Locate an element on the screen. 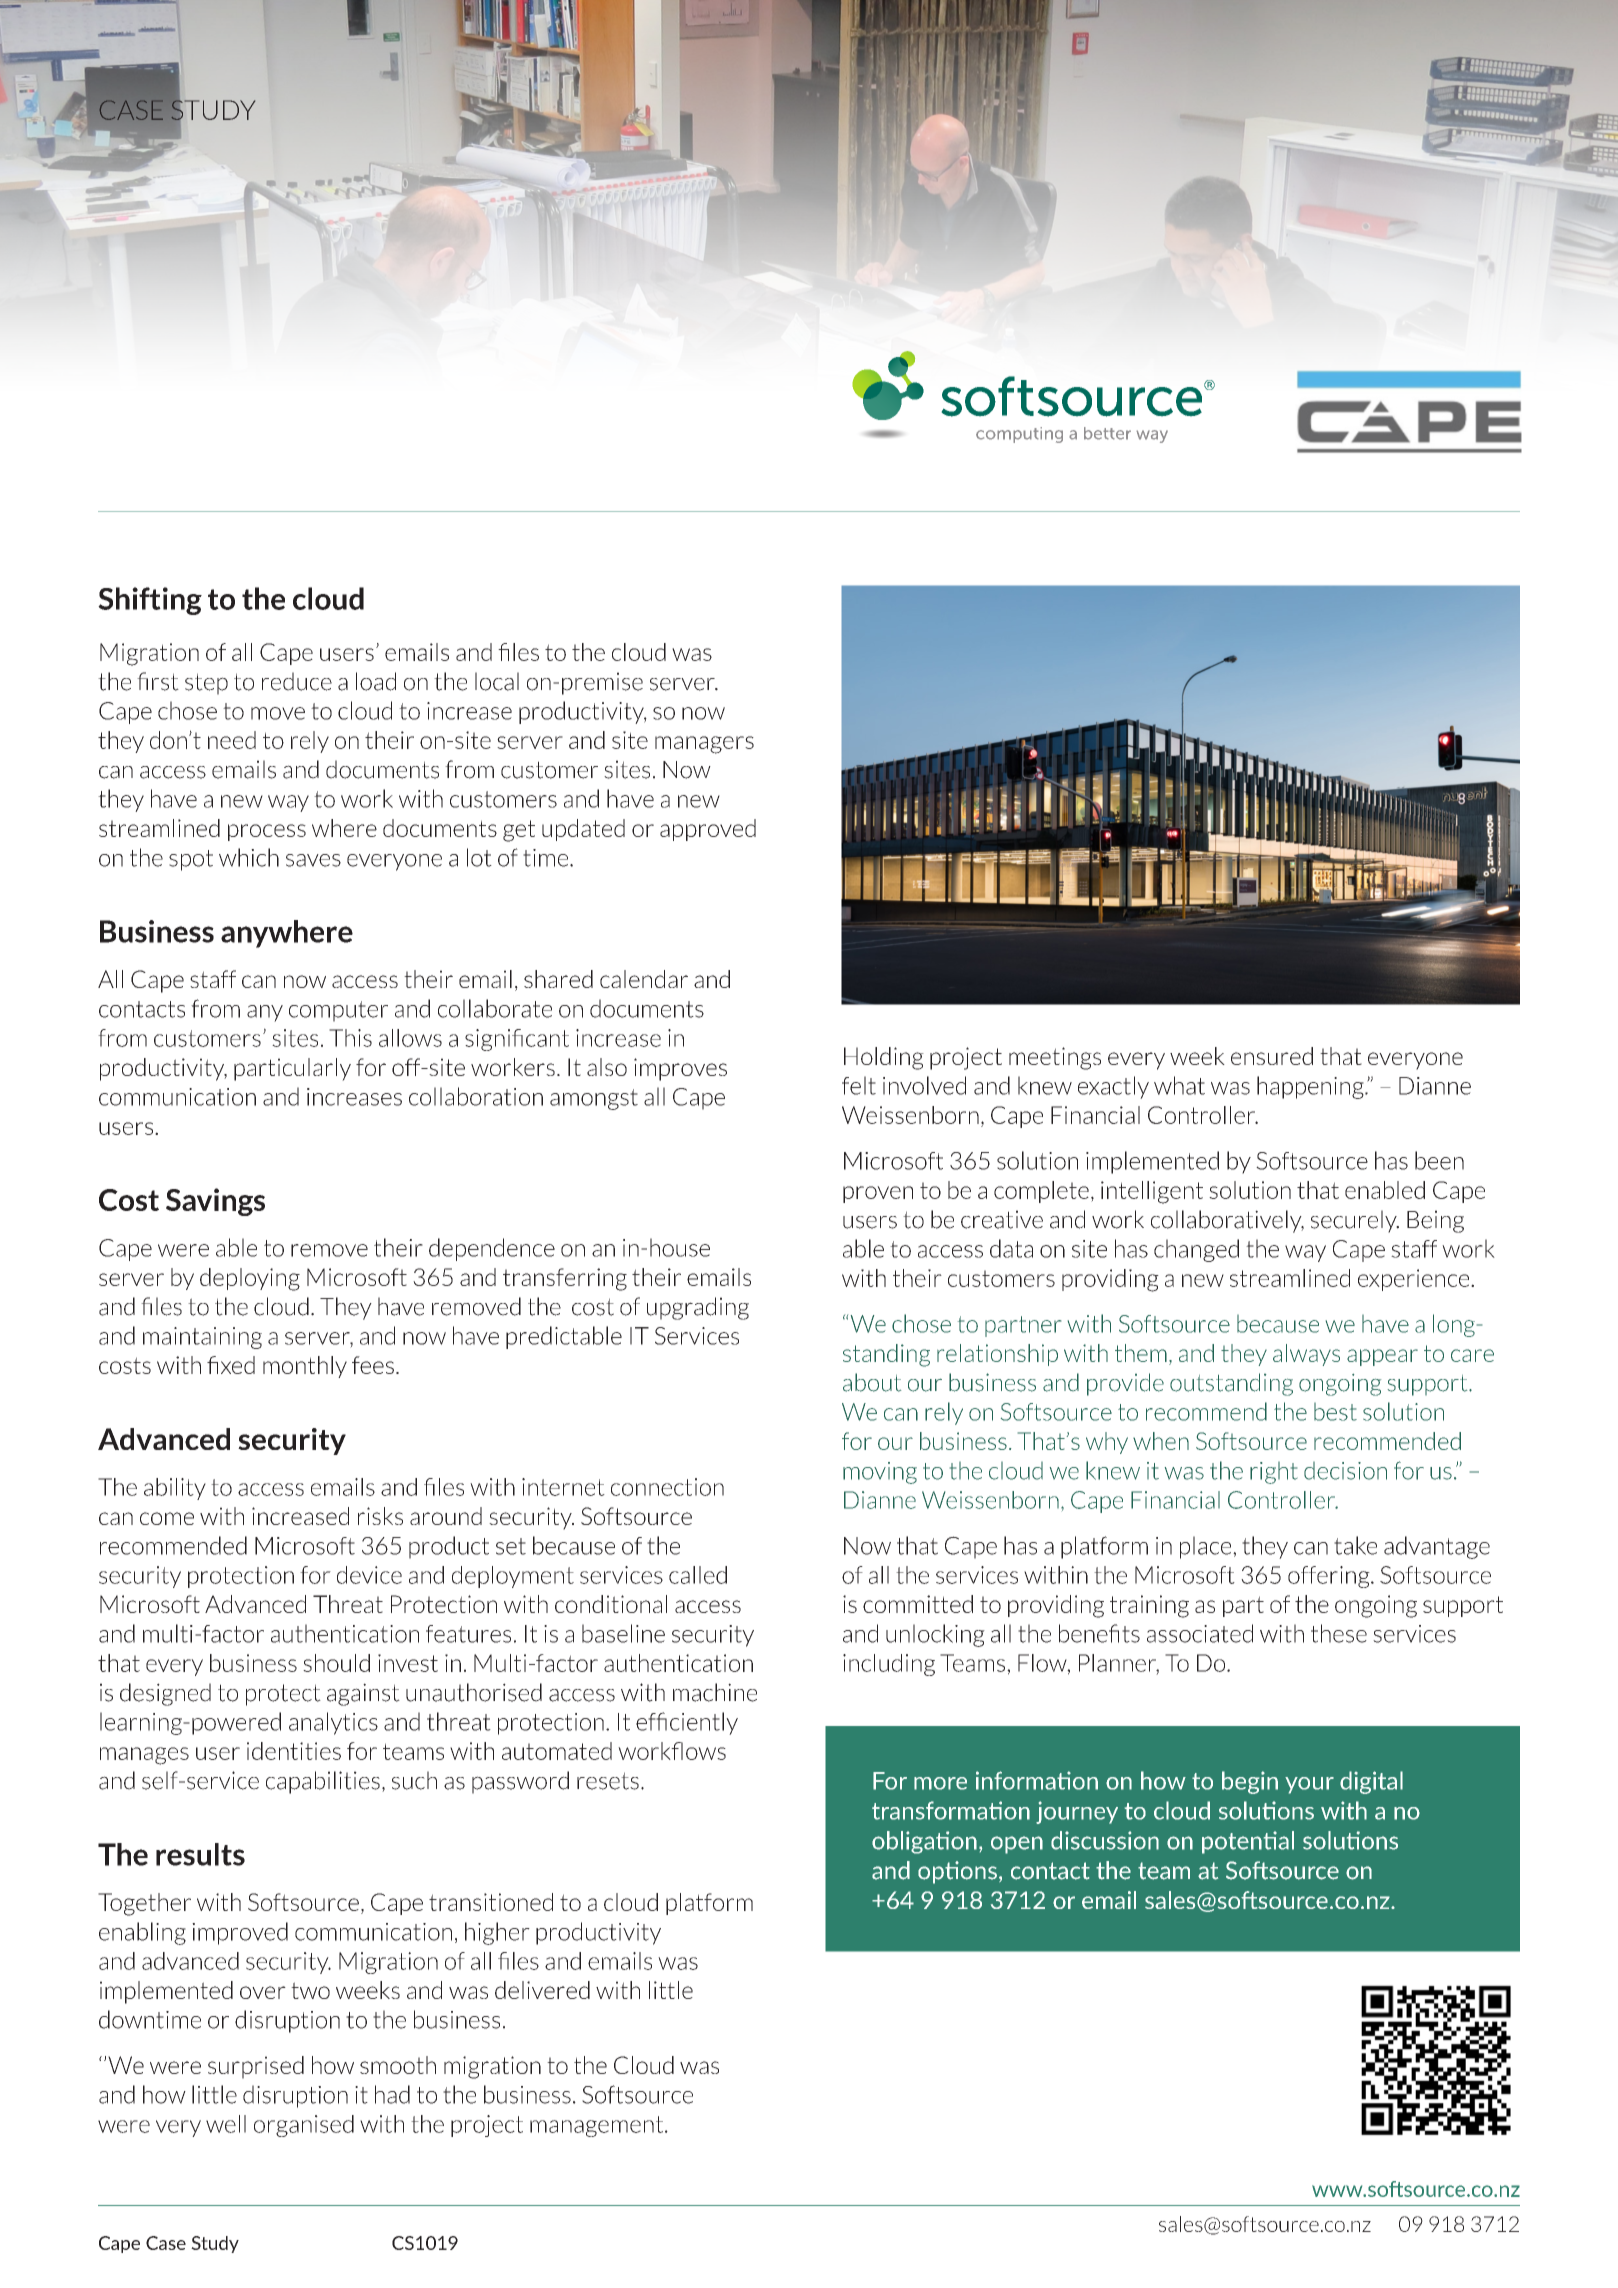 Image resolution: width=1618 pixels, height=2288 pixels. computer is located at coordinates (338, 1011).
